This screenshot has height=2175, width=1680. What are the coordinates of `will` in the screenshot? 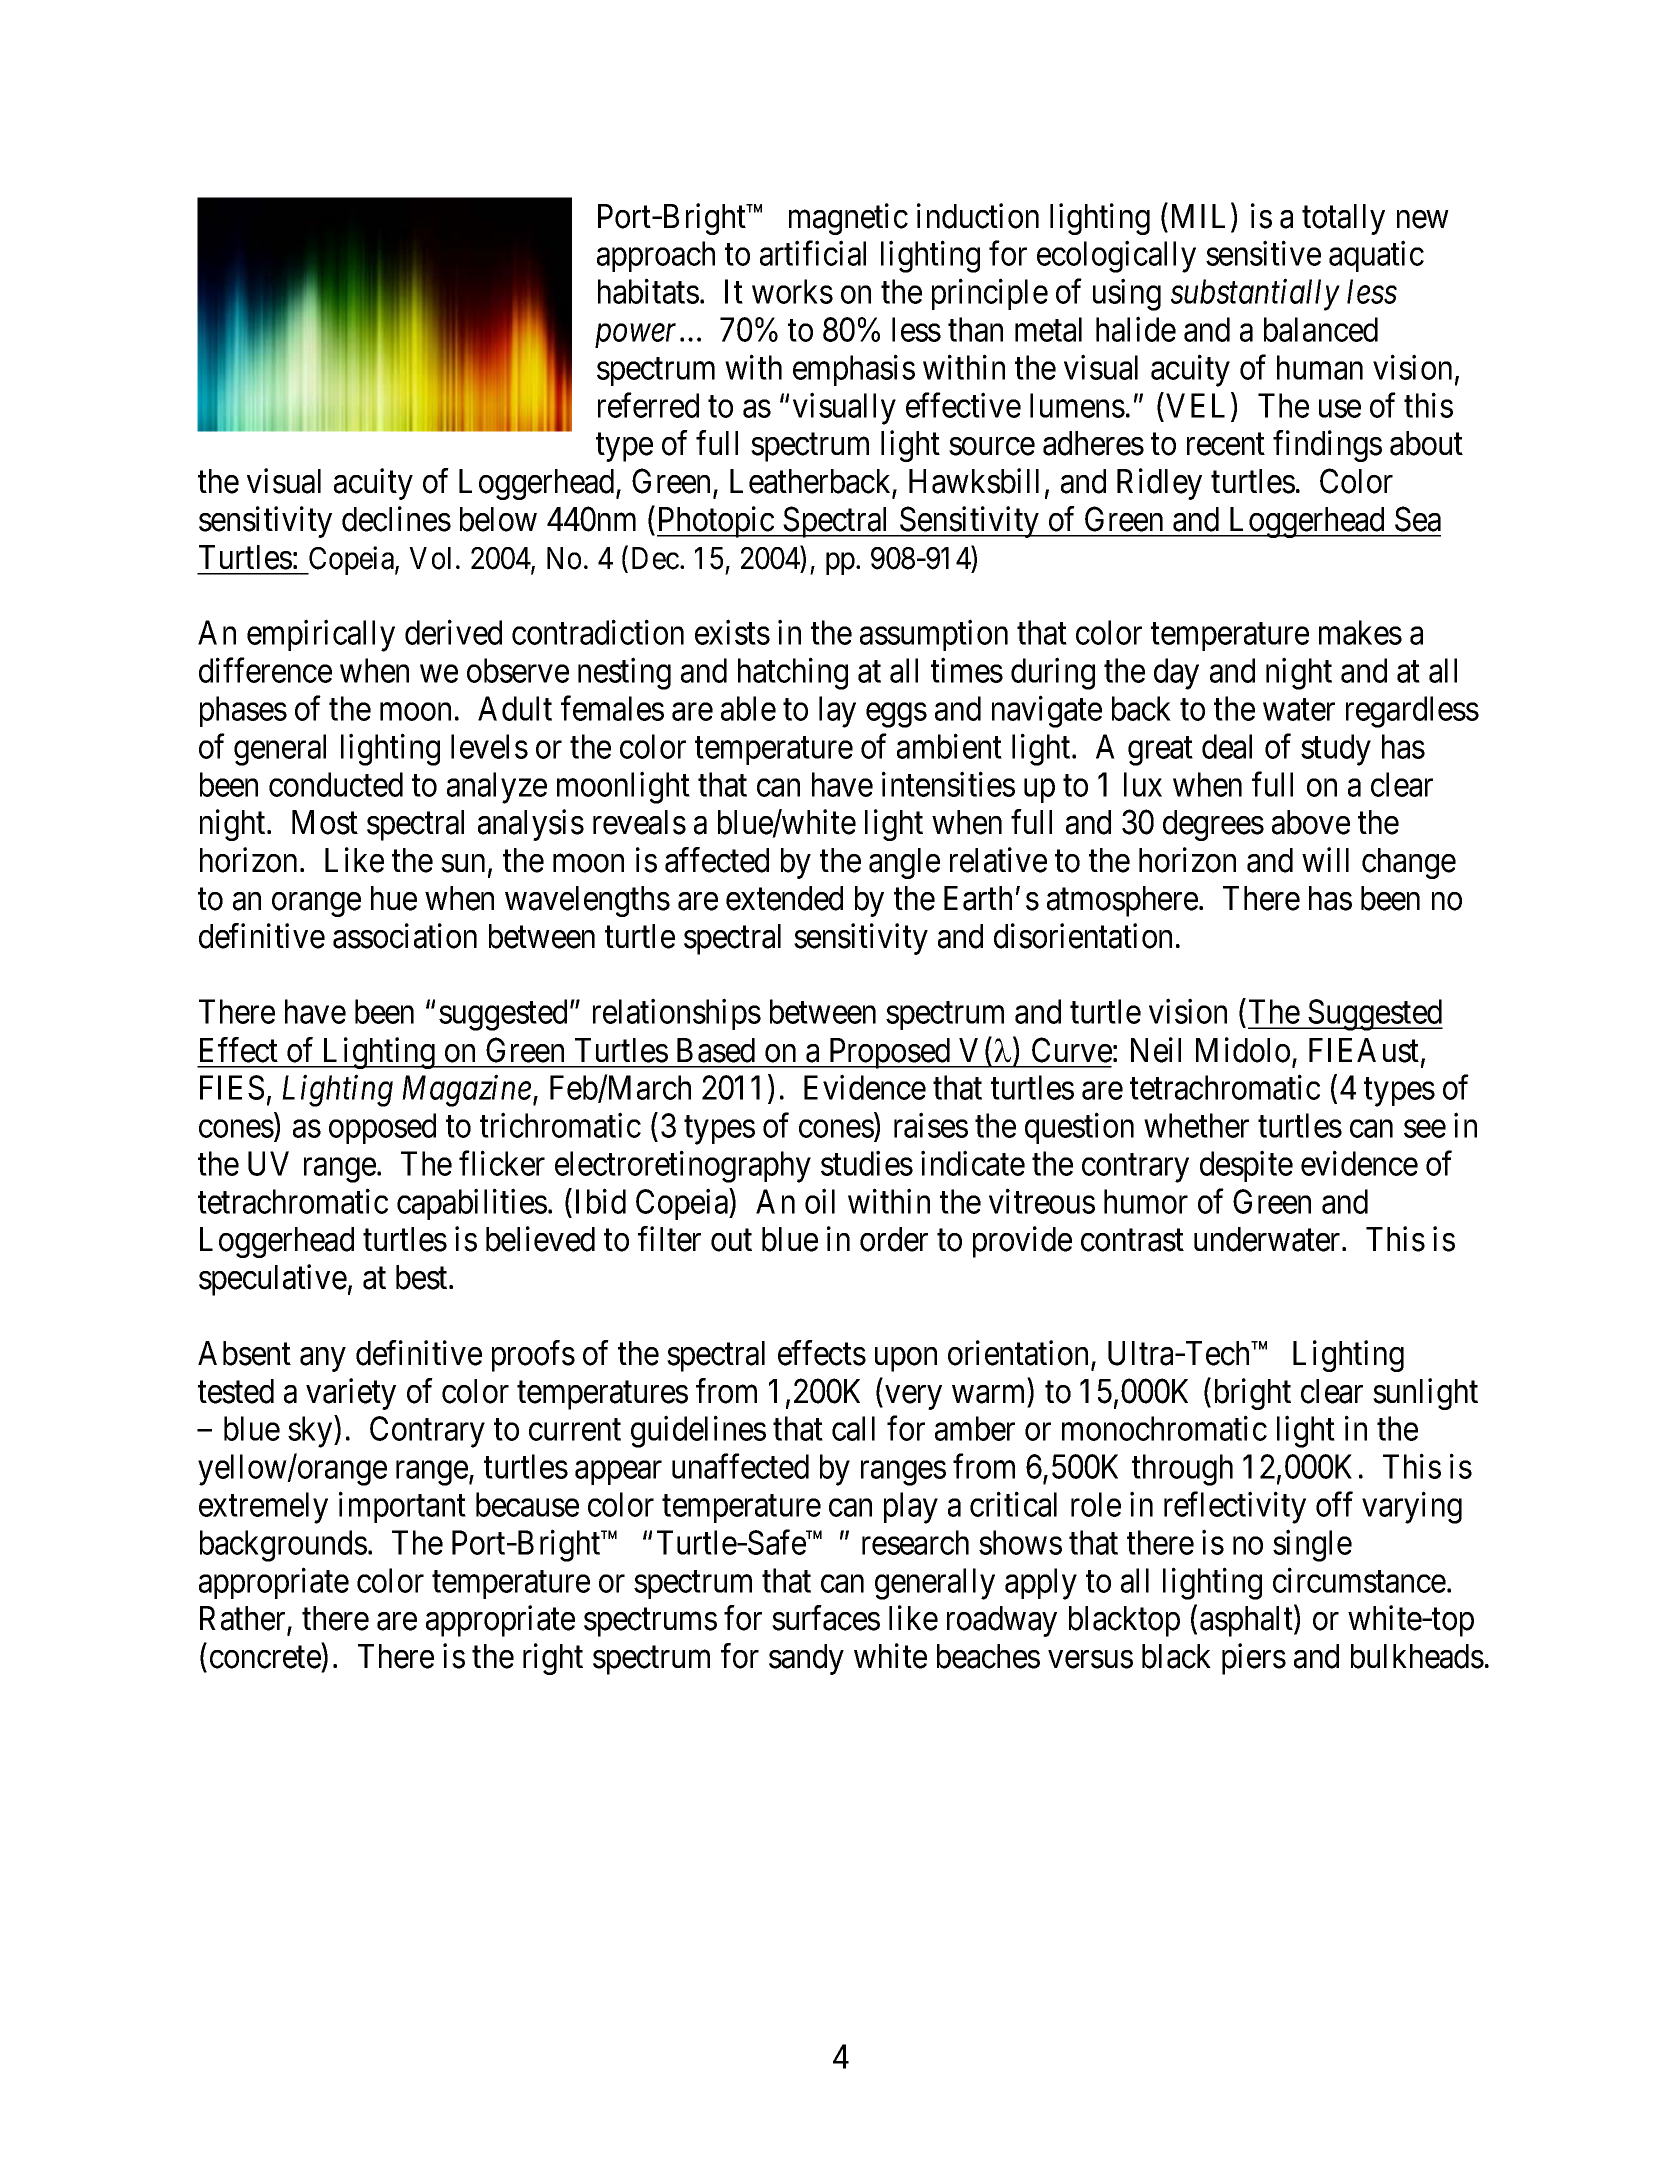 It's located at (1325, 859).
